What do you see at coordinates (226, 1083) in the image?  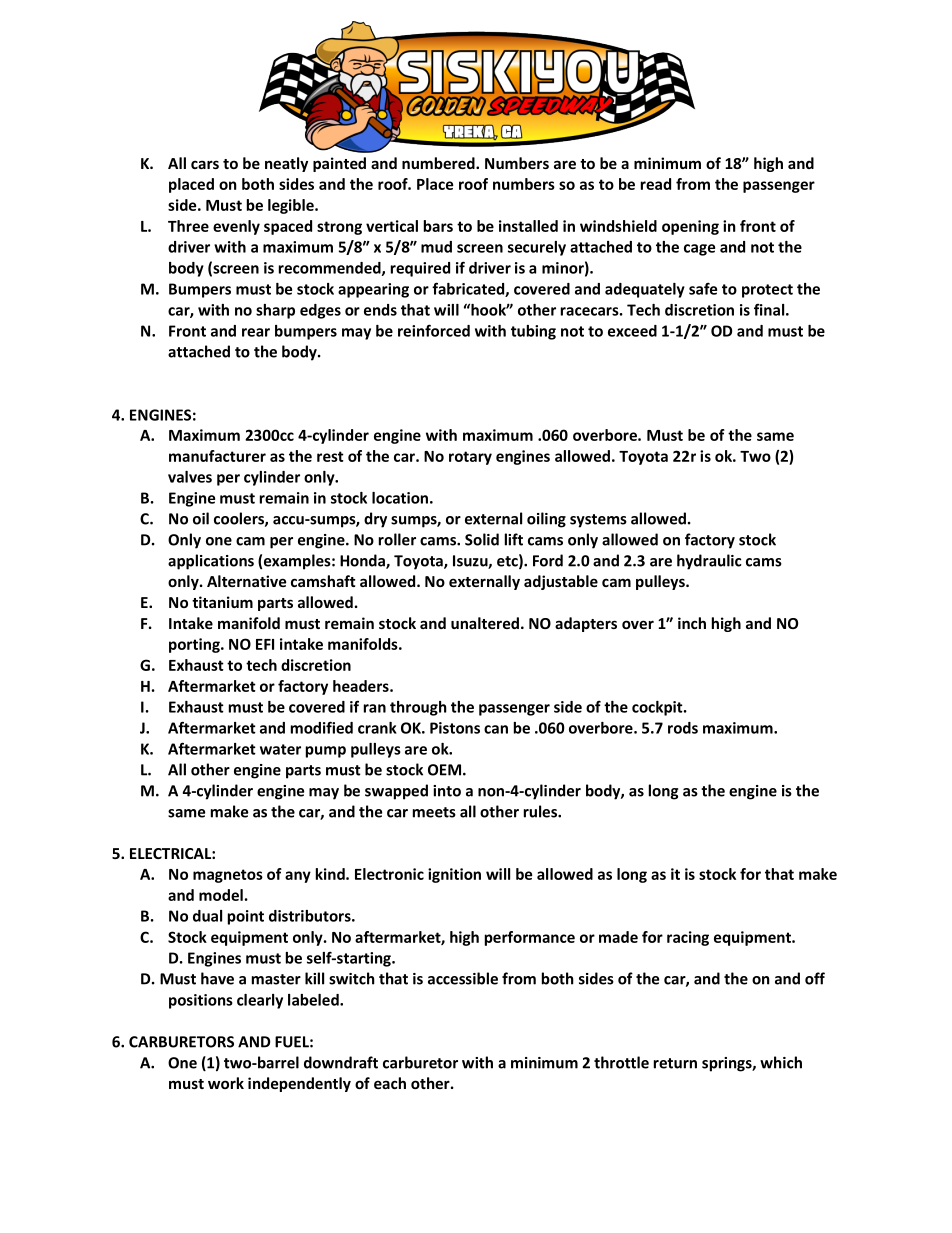 I see `work` at bounding box center [226, 1083].
